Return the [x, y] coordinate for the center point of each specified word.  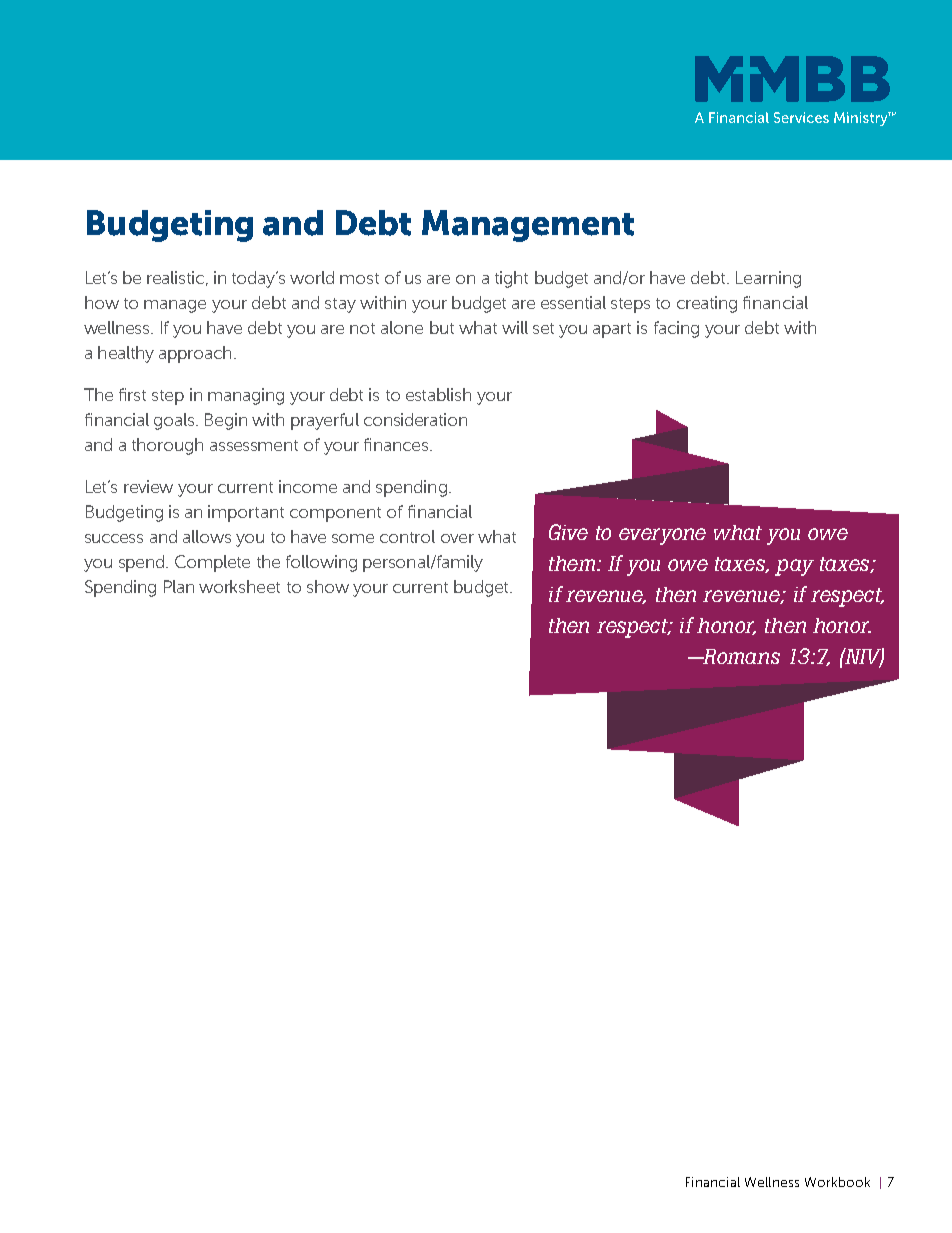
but [442, 327]
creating [707, 304]
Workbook [837, 1182]
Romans [741, 656]
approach [195, 354]
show [328, 586]
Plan [179, 586]
